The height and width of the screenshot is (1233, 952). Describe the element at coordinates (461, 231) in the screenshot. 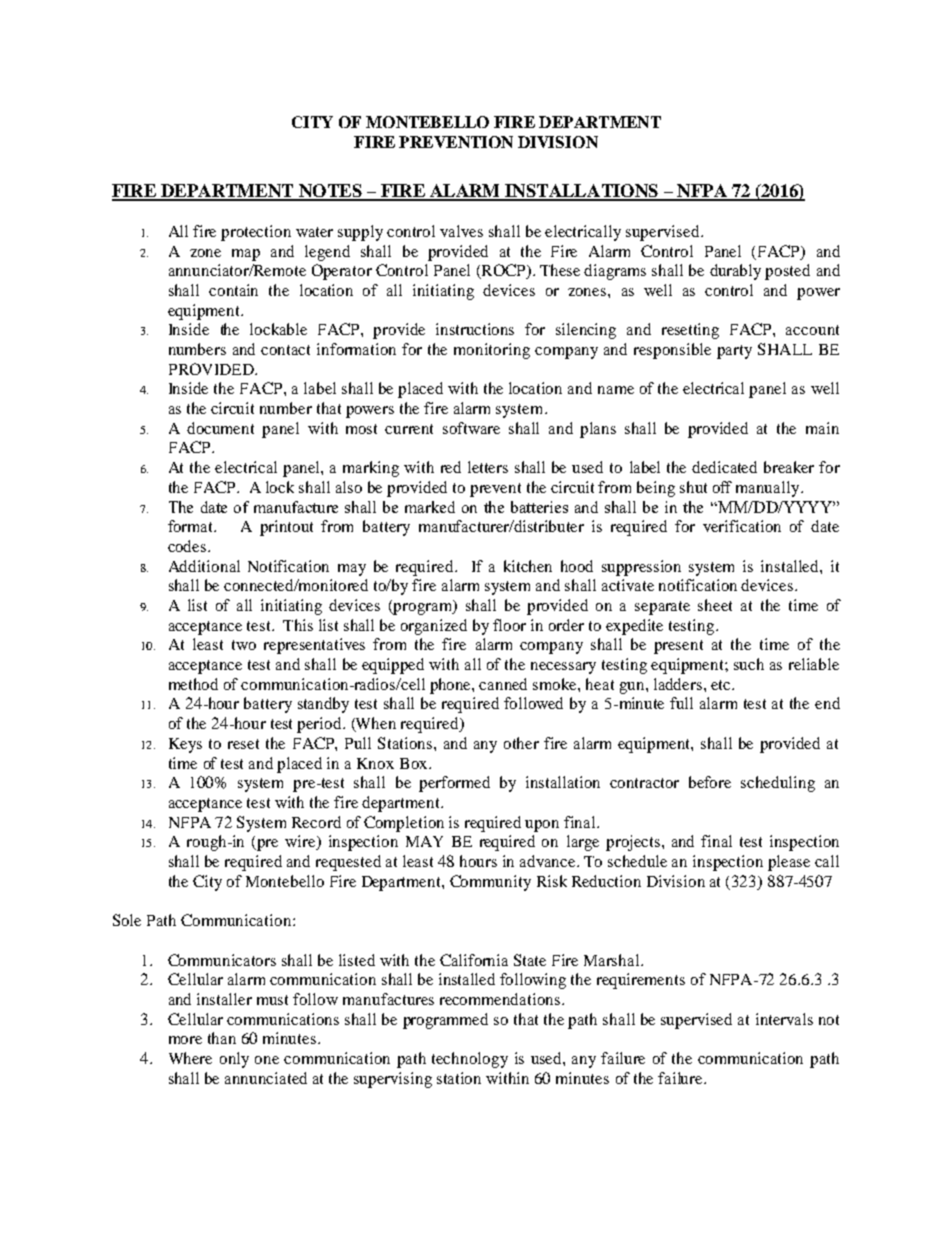

I see `valves` at that location.
